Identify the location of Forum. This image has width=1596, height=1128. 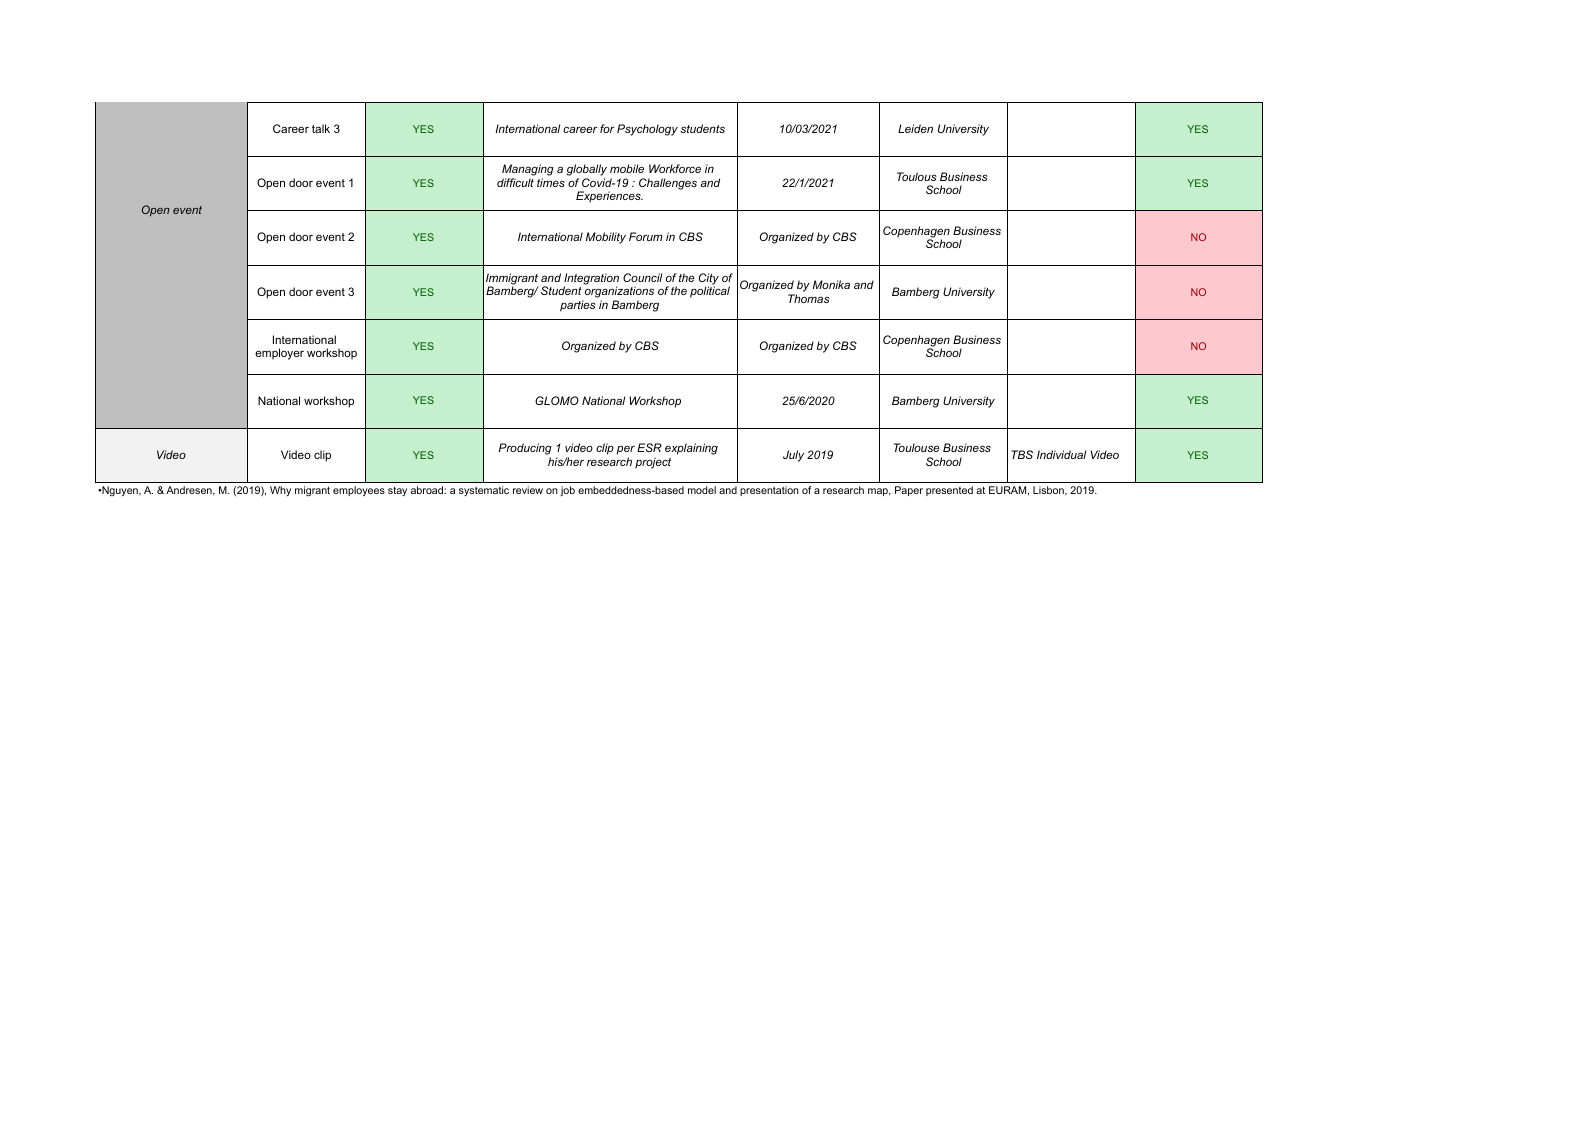
(646, 236).
